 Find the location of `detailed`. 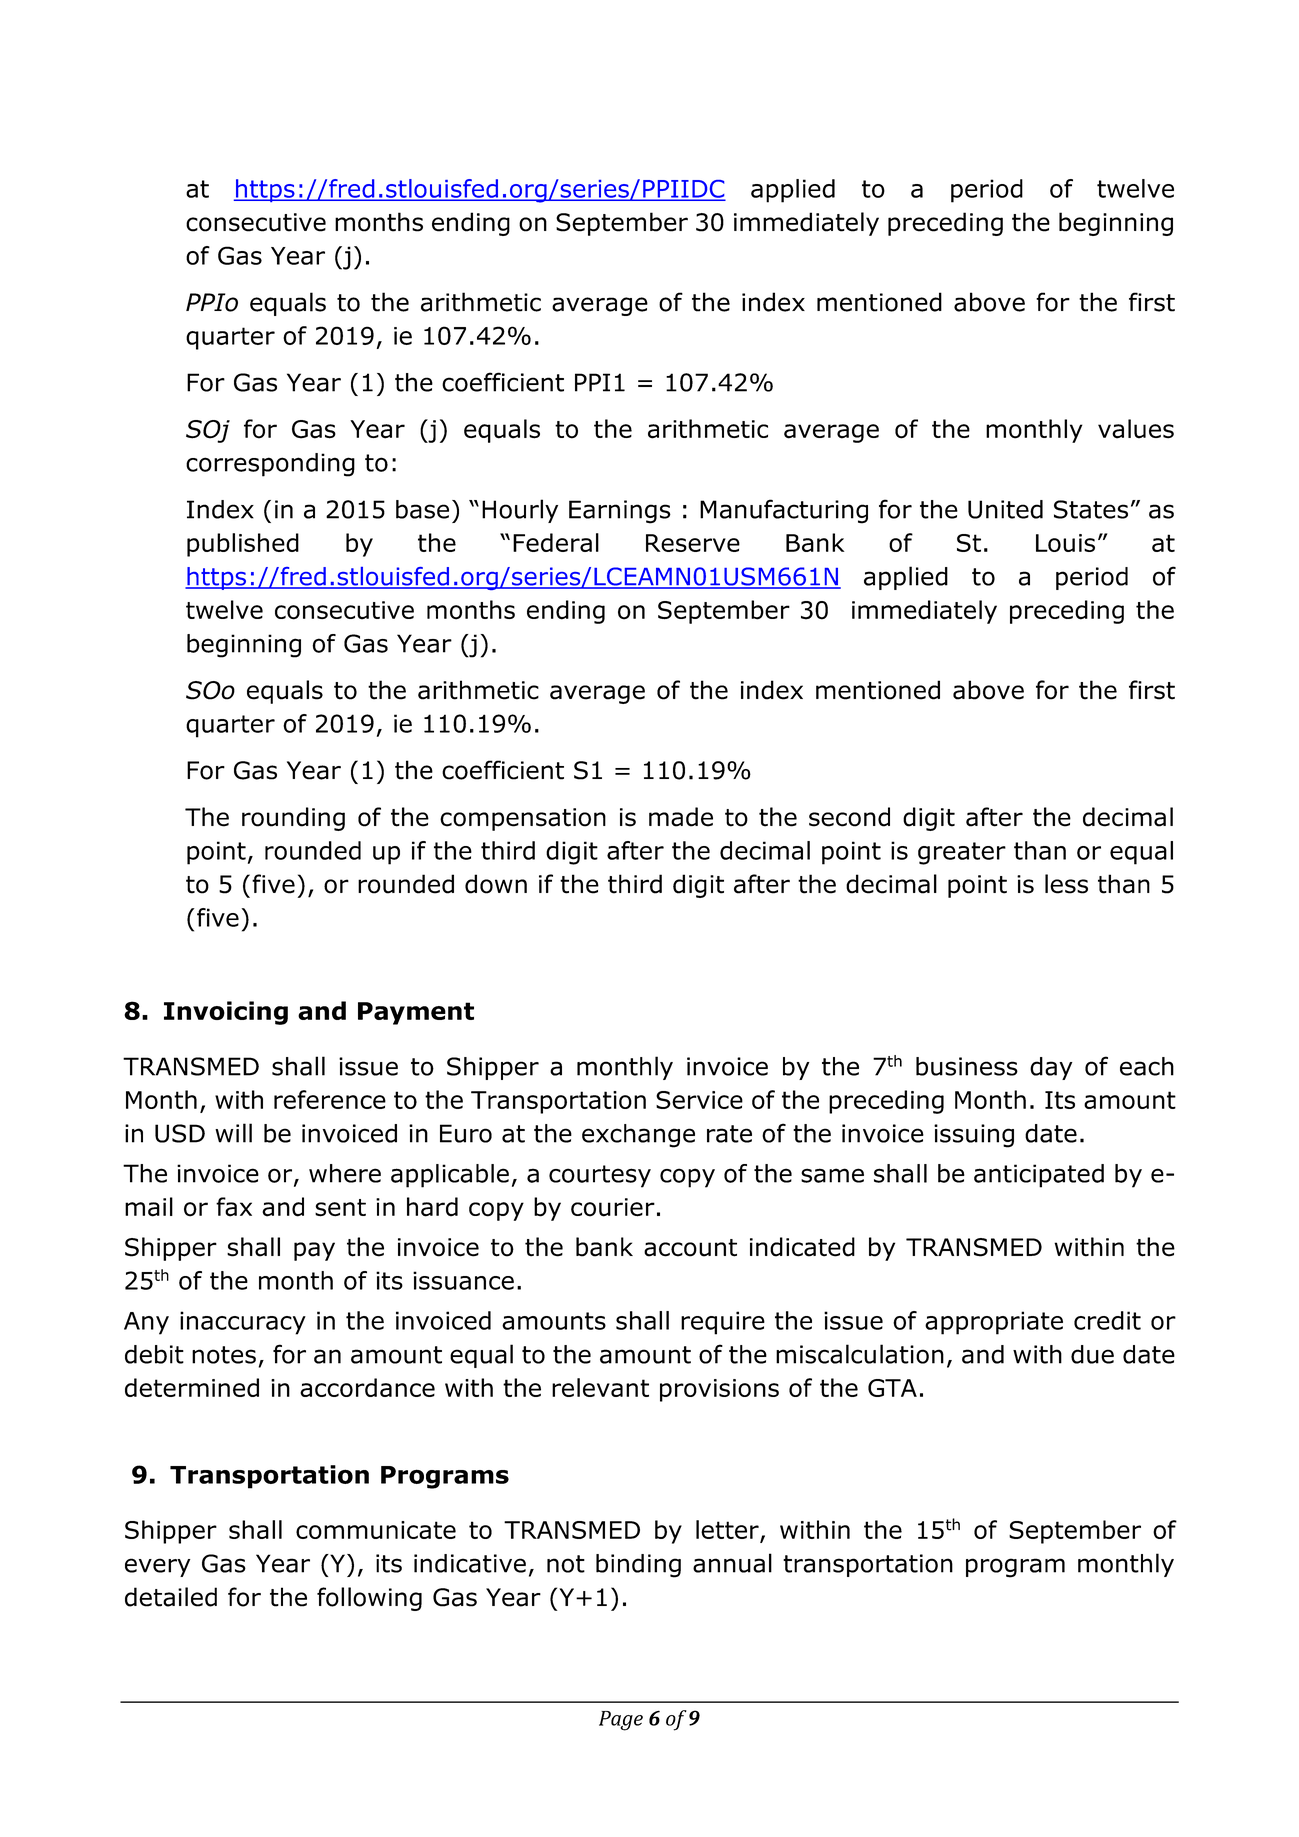

detailed is located at coordinates (171, 1597).
